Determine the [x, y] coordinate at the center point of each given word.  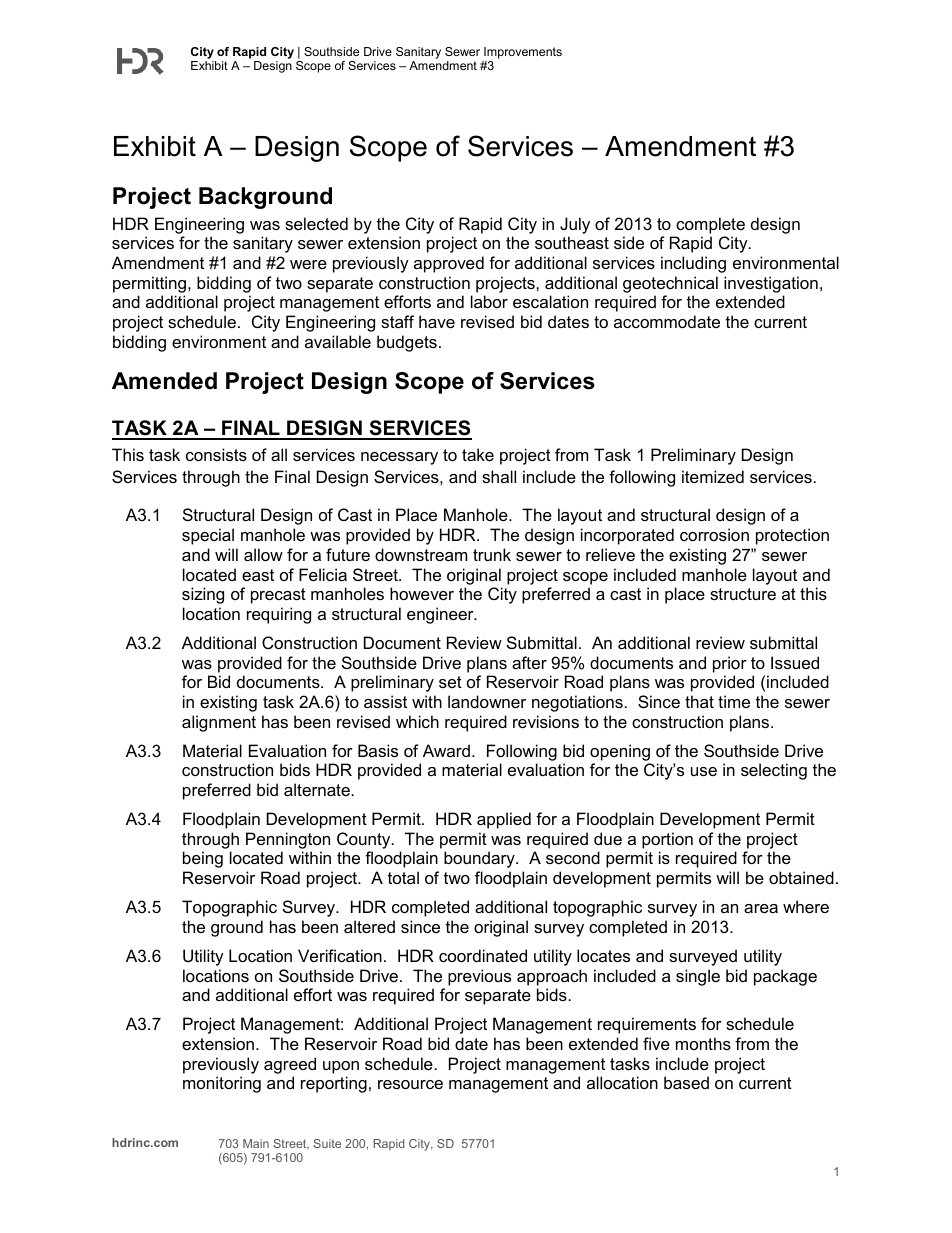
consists [216, 454]
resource [410, 1084]
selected [316, 223]
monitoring [222, 1084]
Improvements [523, 53]
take [478, 454]
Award [446, 750]
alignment [219, 723]
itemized [713, 476]
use [704, 771]
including [693, 264]
